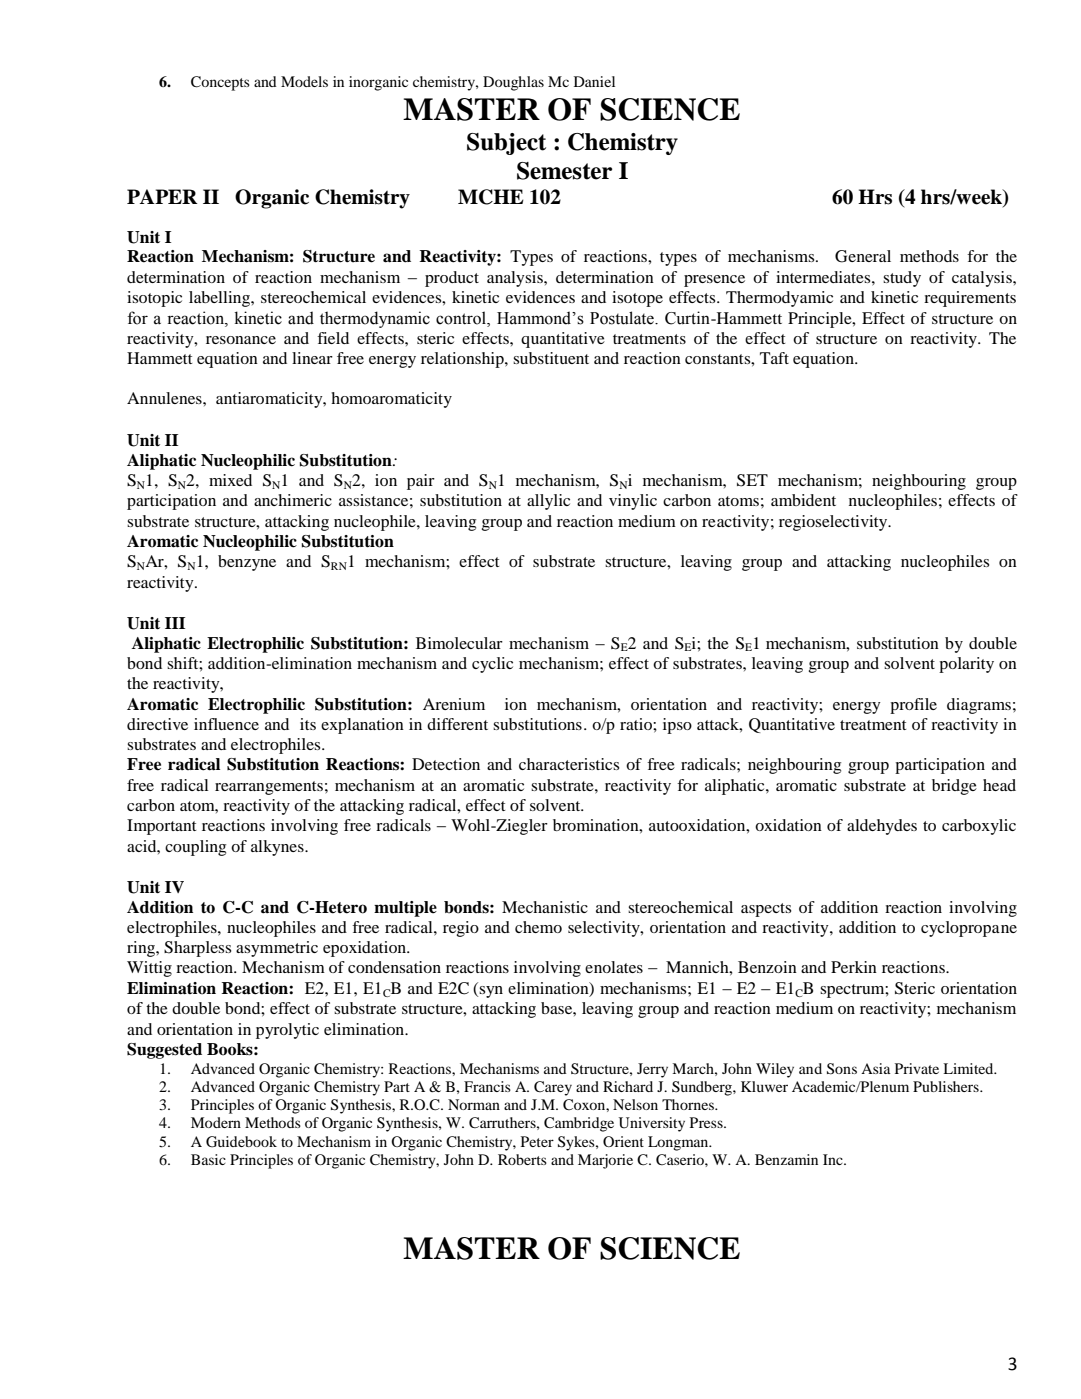 The width and height of the document is (1081, 1399). What do you see at coordinates (594, 81) in the document?
I see `Daniel` at bounding box center [594, 81].
